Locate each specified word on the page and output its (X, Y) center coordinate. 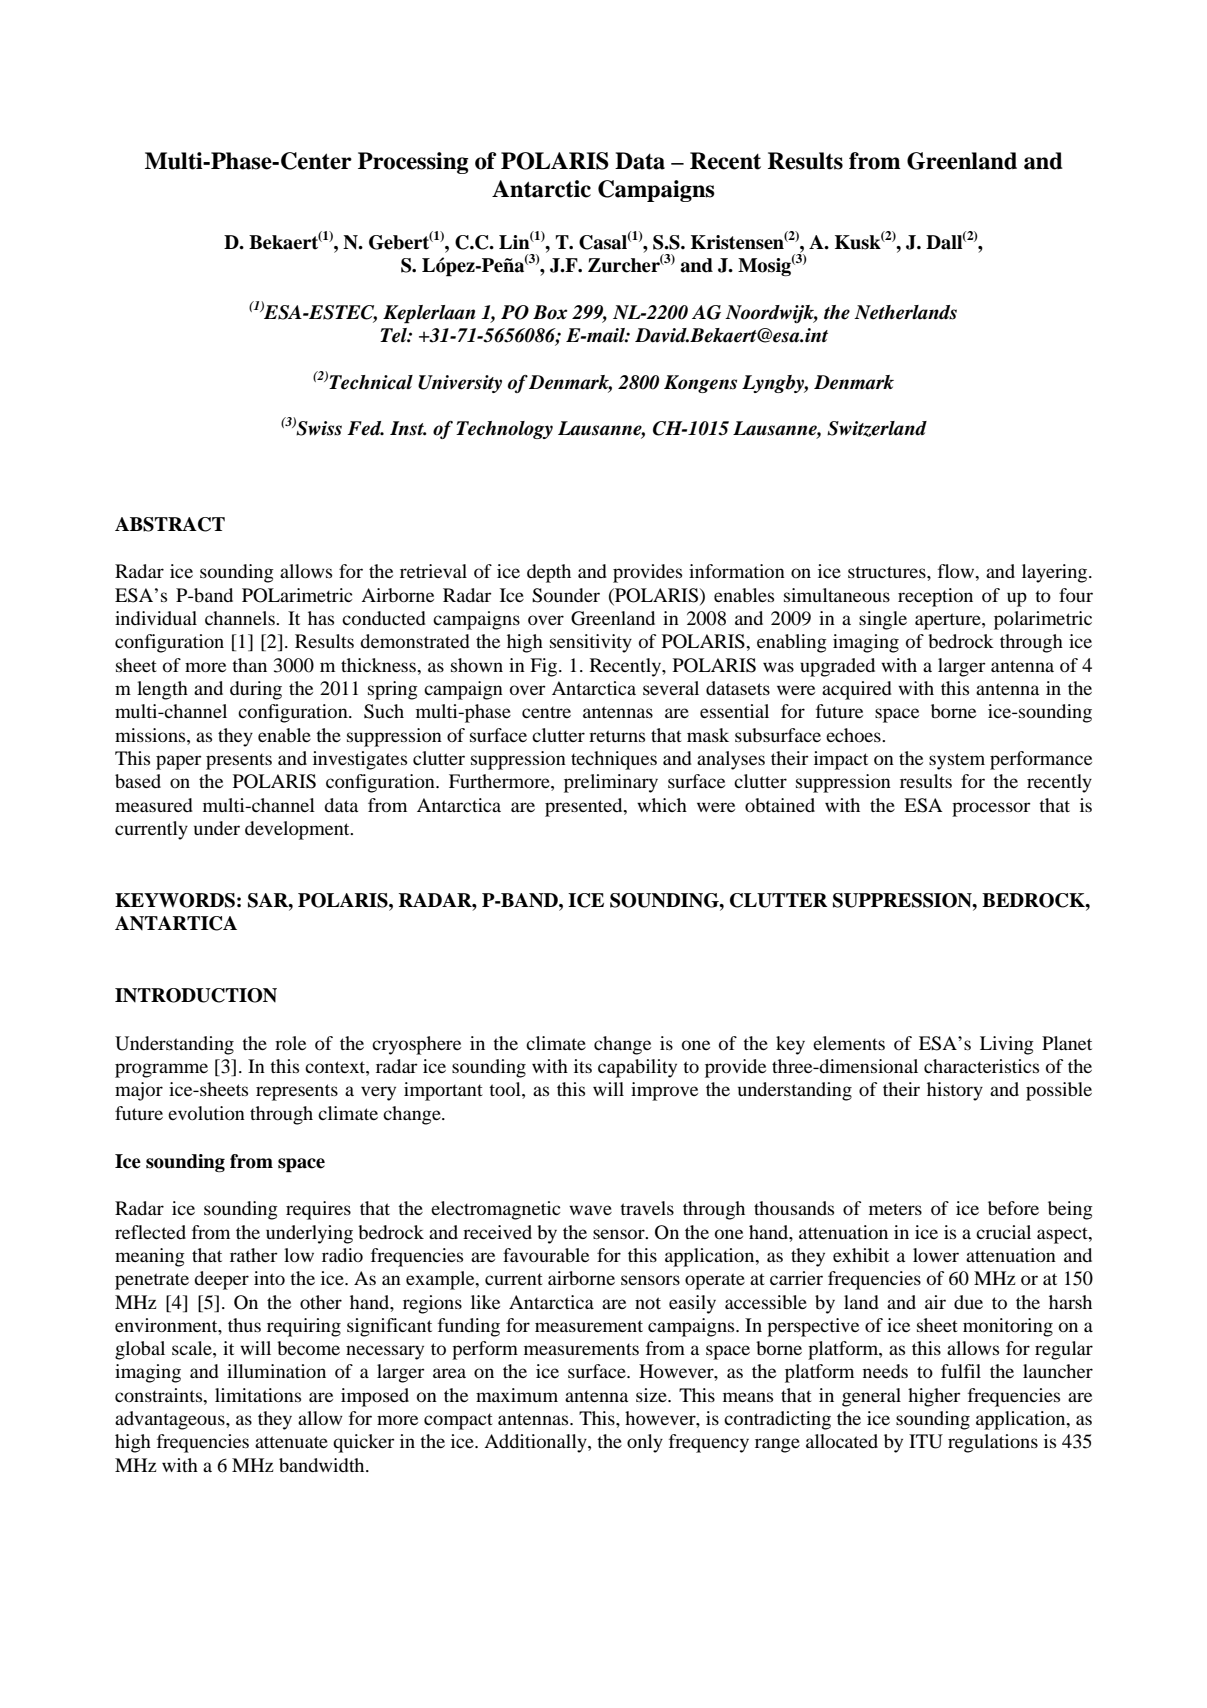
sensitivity (591, 643)
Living (1007, 1045)
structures (888, 572)
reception (935, 597)
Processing (413, 163)
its (583, 1066)
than (249, 665)
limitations (258, 1395)
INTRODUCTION (196, 995)
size (652, 1395)
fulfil (961, 1371)
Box (550, 312)
